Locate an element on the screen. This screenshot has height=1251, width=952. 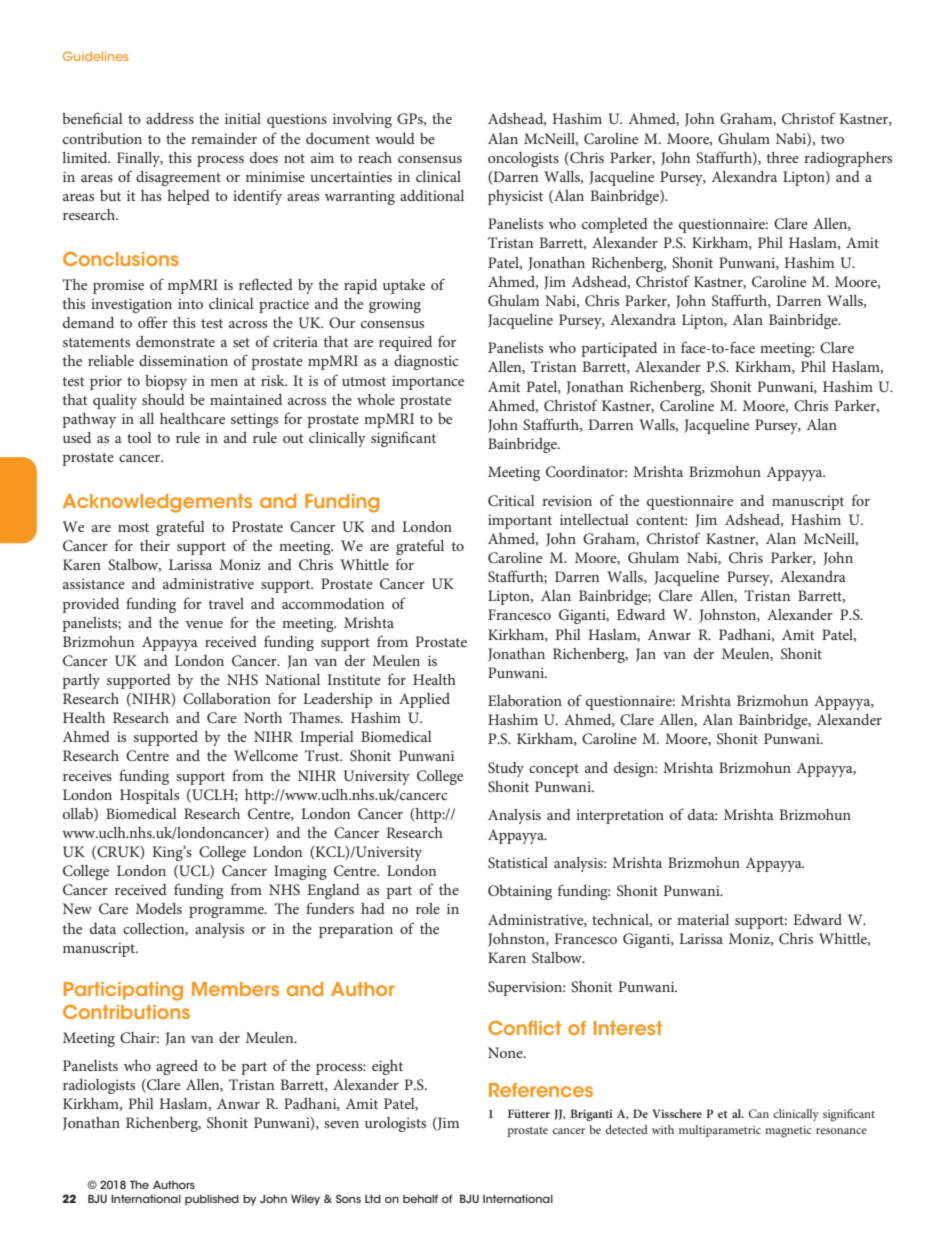
would is located at coordinates (395, 138).
